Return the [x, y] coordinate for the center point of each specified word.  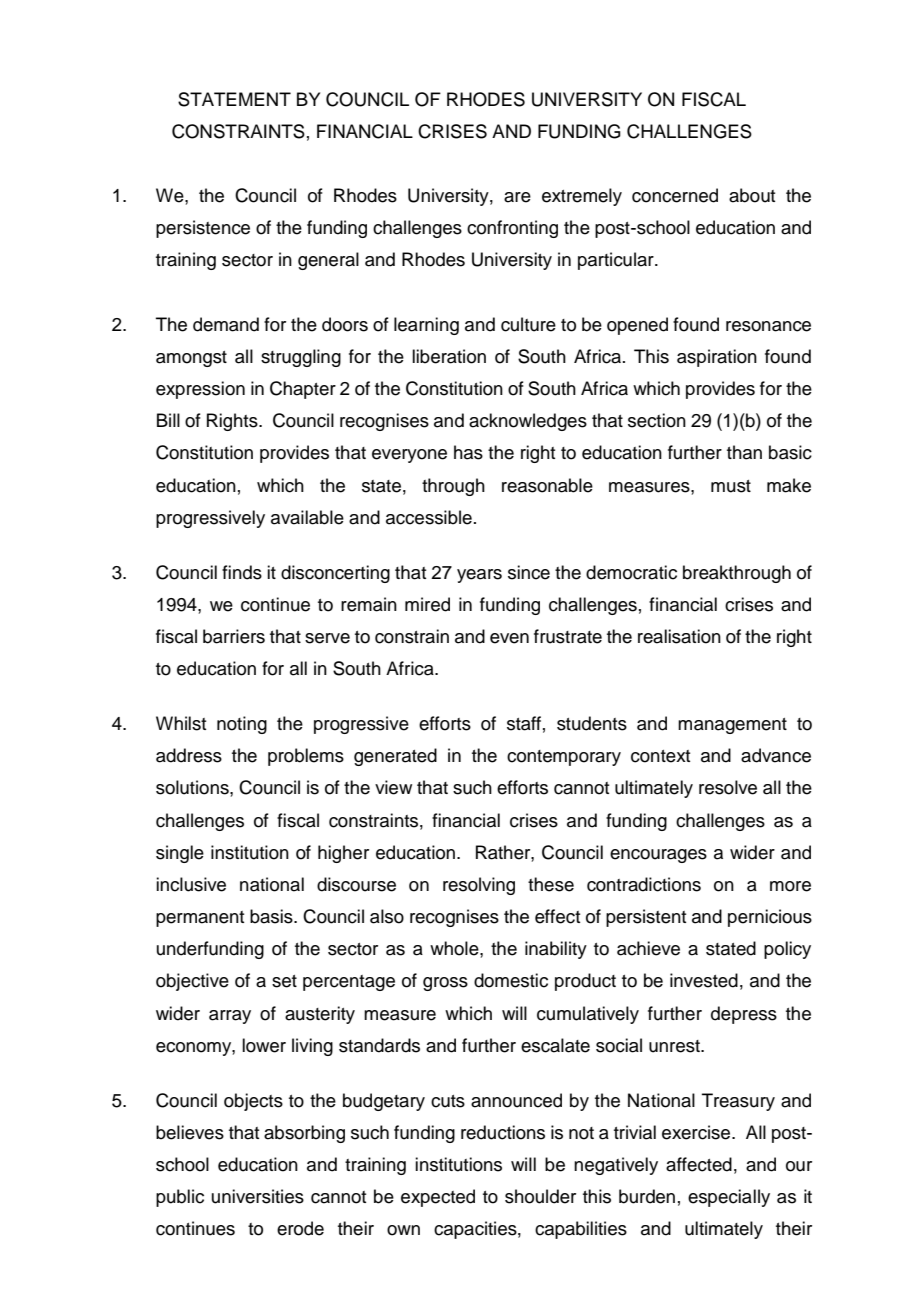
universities [258, 1196]
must [731, 486]
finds [242, 572]
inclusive [191, 884]
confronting [512, 229]
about [752, 195]
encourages [658, 856]
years [479, 576]
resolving [479, 886]
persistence [203, 229]
